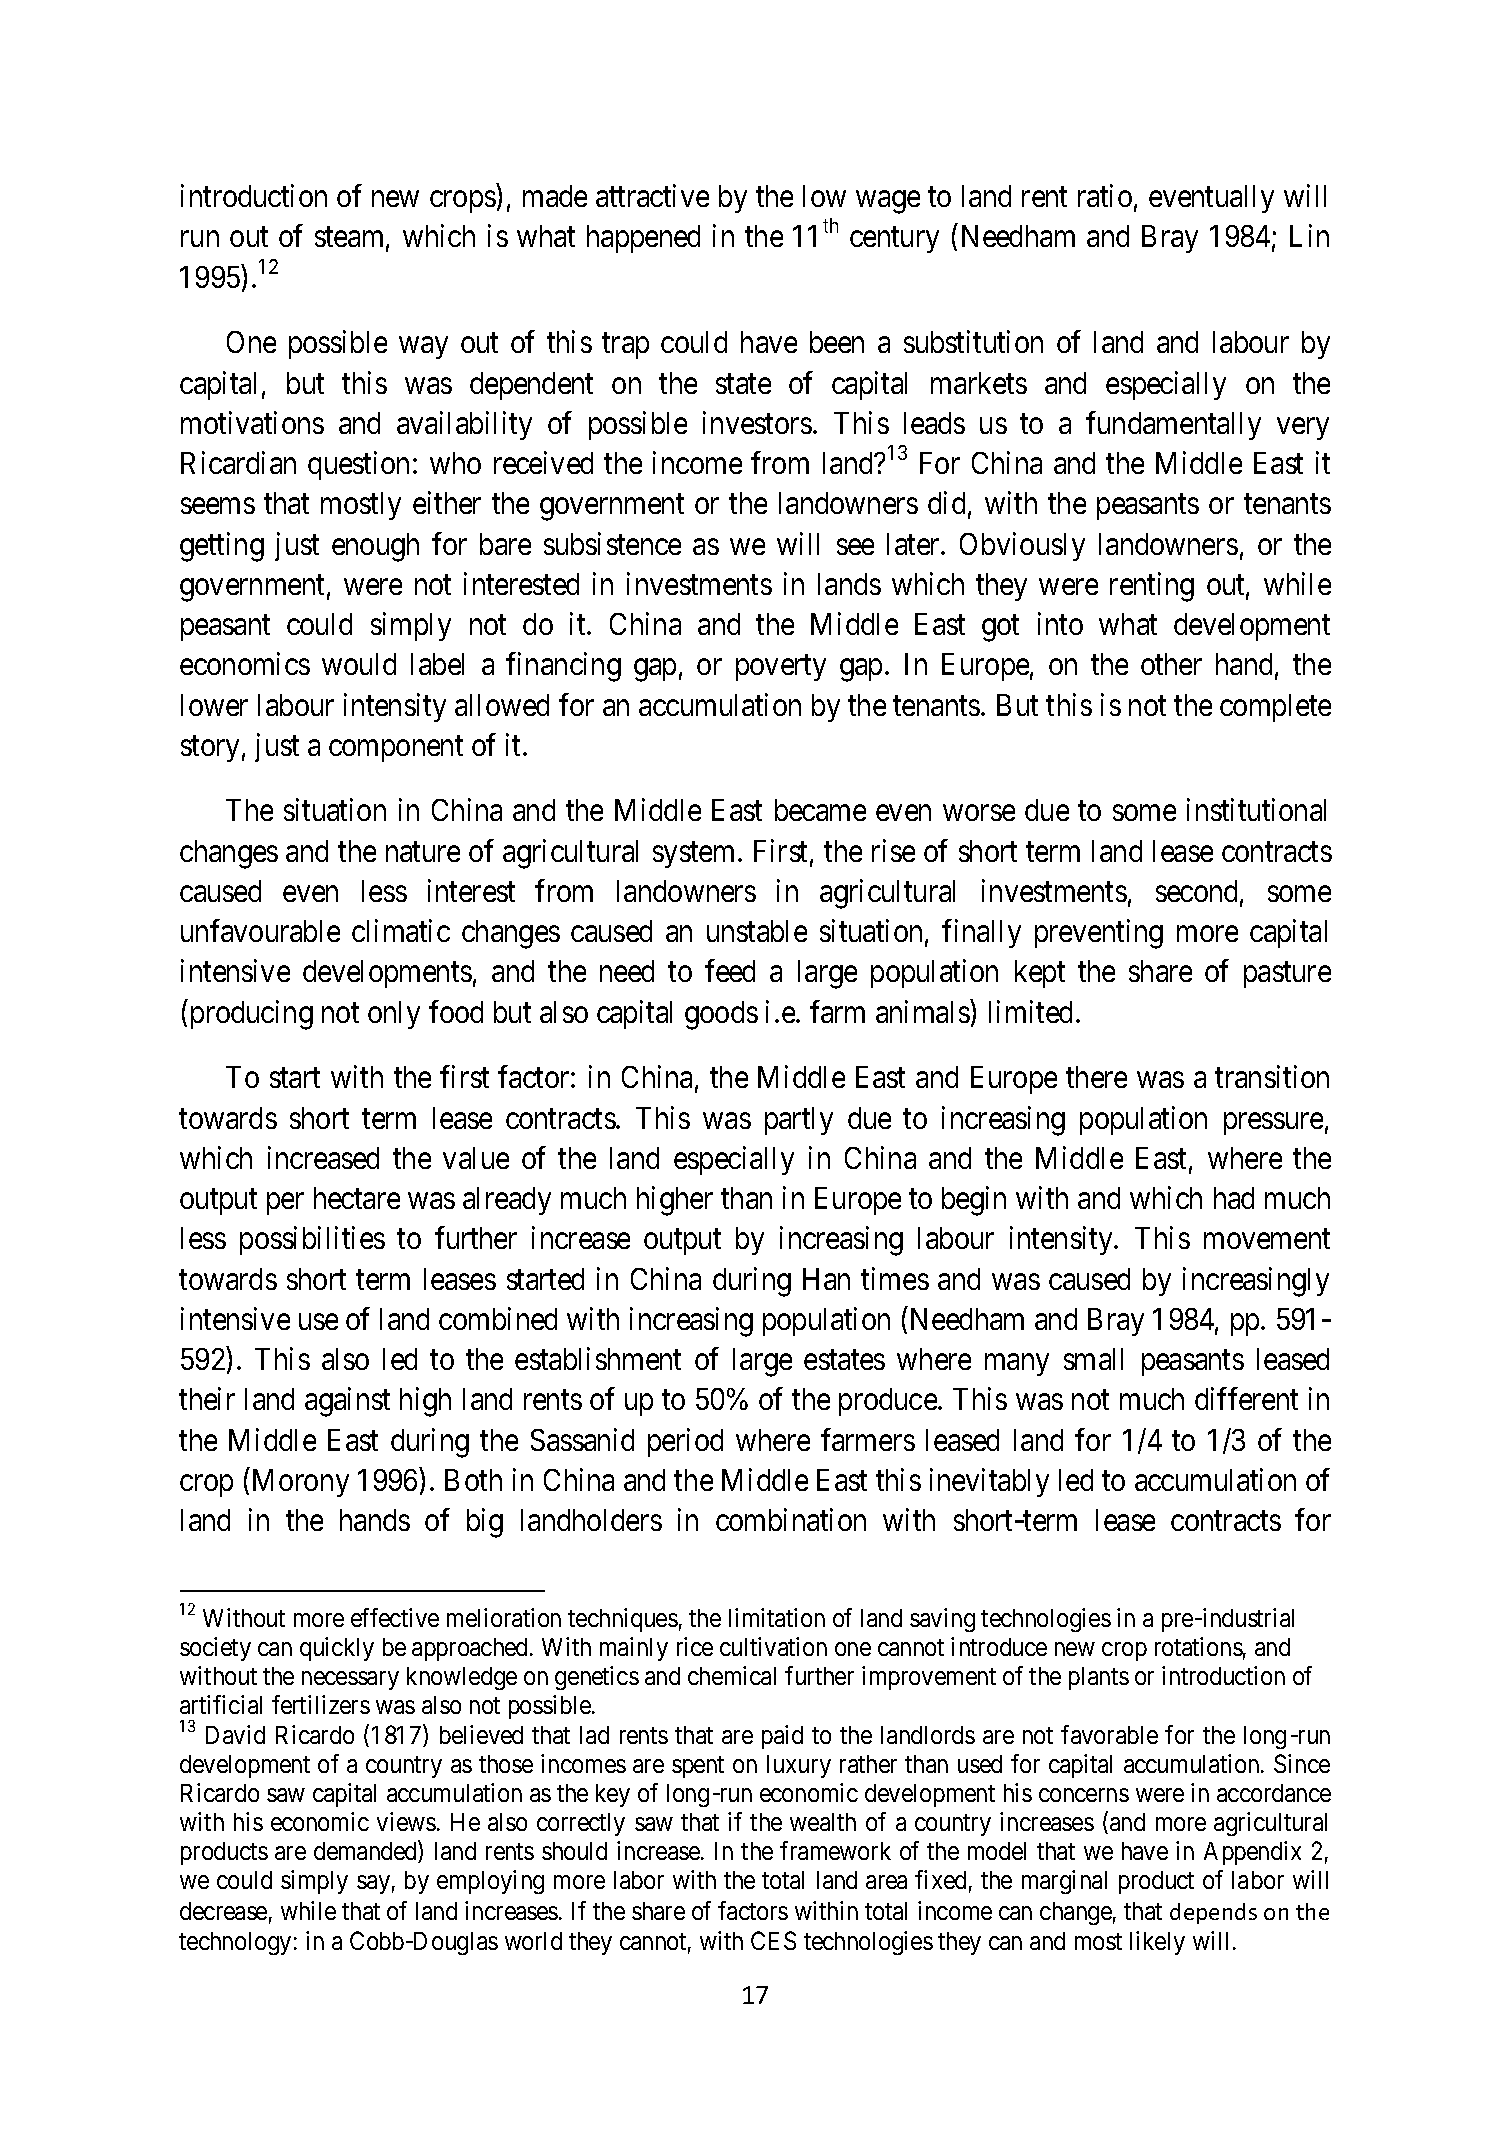 The image size is (1511, 2136). What do you see at coordinates (835, 1850) in the screenshot?
I see `framework` at bounding box center [835, 1850].
